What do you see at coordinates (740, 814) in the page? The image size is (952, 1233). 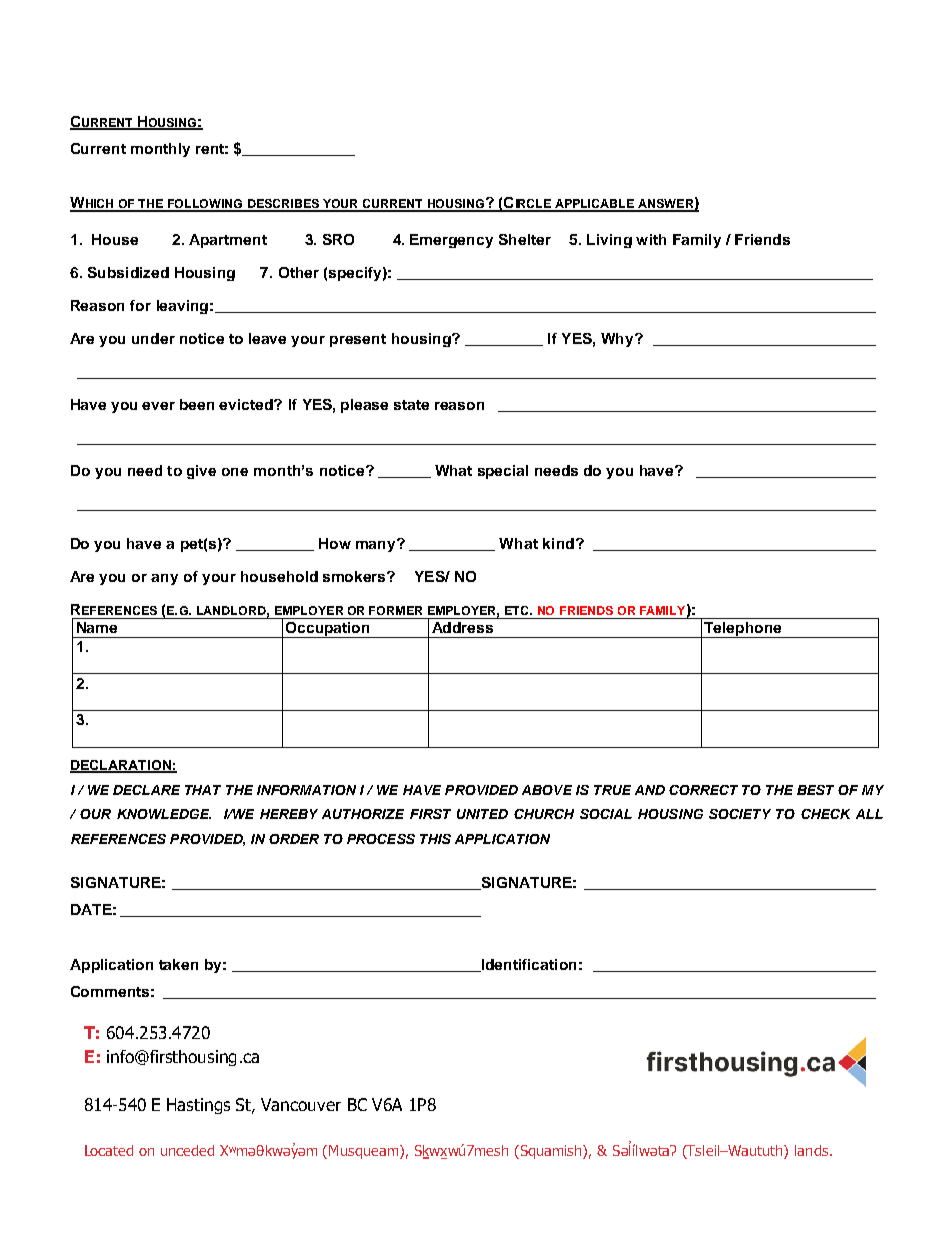 I see `SOCIETY` at bounding box center [740, 814].
